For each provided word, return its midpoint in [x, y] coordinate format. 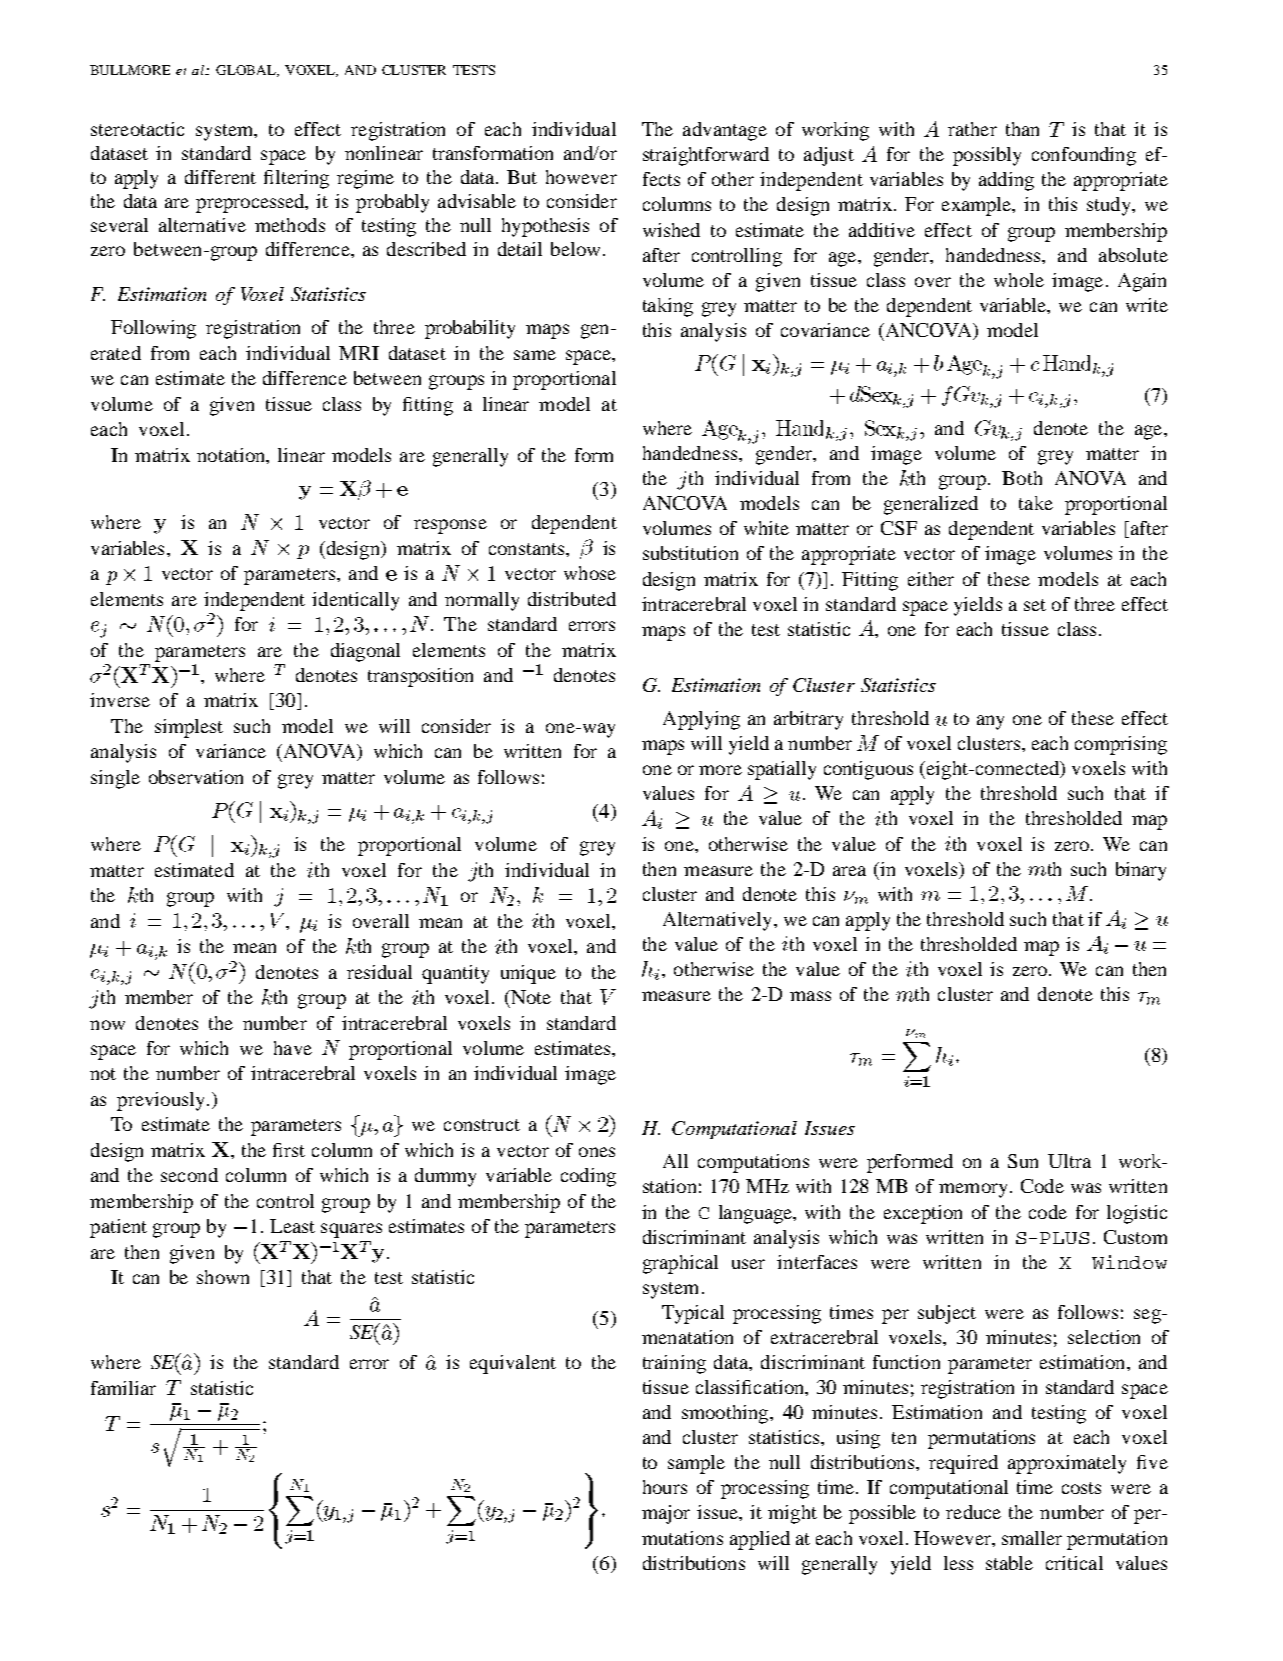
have [293, 1048]
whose [590, 573]
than [1022, 129]
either [931, 579]
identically [355, 601]
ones [597, 1152]
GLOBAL [247, 71]
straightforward [706, 156]
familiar [123, 1388]
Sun [1023, 1161]
